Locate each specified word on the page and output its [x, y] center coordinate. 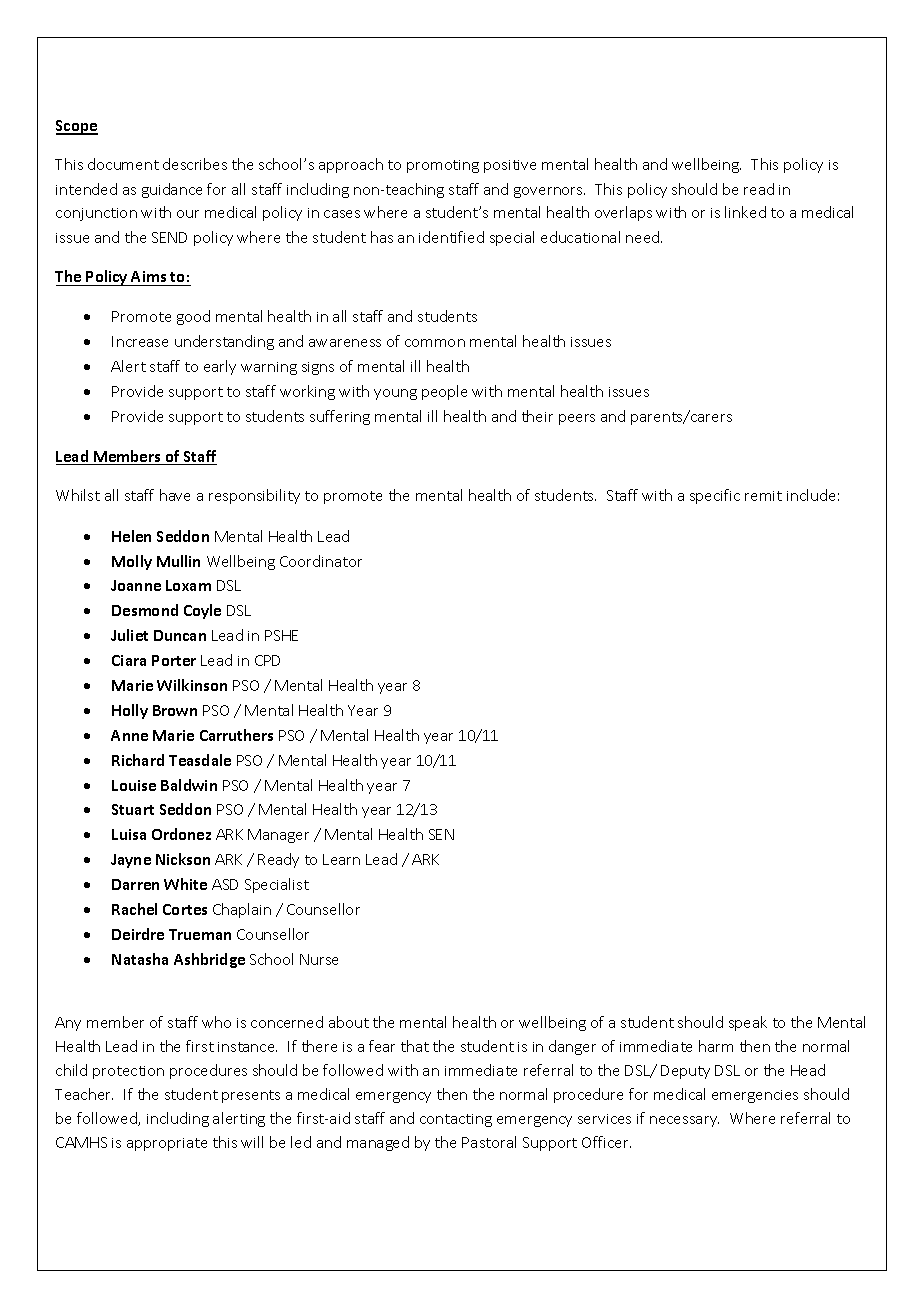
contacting [456, 1120]
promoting [443, 166]
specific [715, 496]
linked [745, 212]
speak [748, 1023]
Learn [341, 859]
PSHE [281, 635]
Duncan [180, 635]
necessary [684, 1121]
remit [763, 496]
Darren [135, 884]
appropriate [167, 1144]
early [220, 367]
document [123, 164]
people [444, 392]
